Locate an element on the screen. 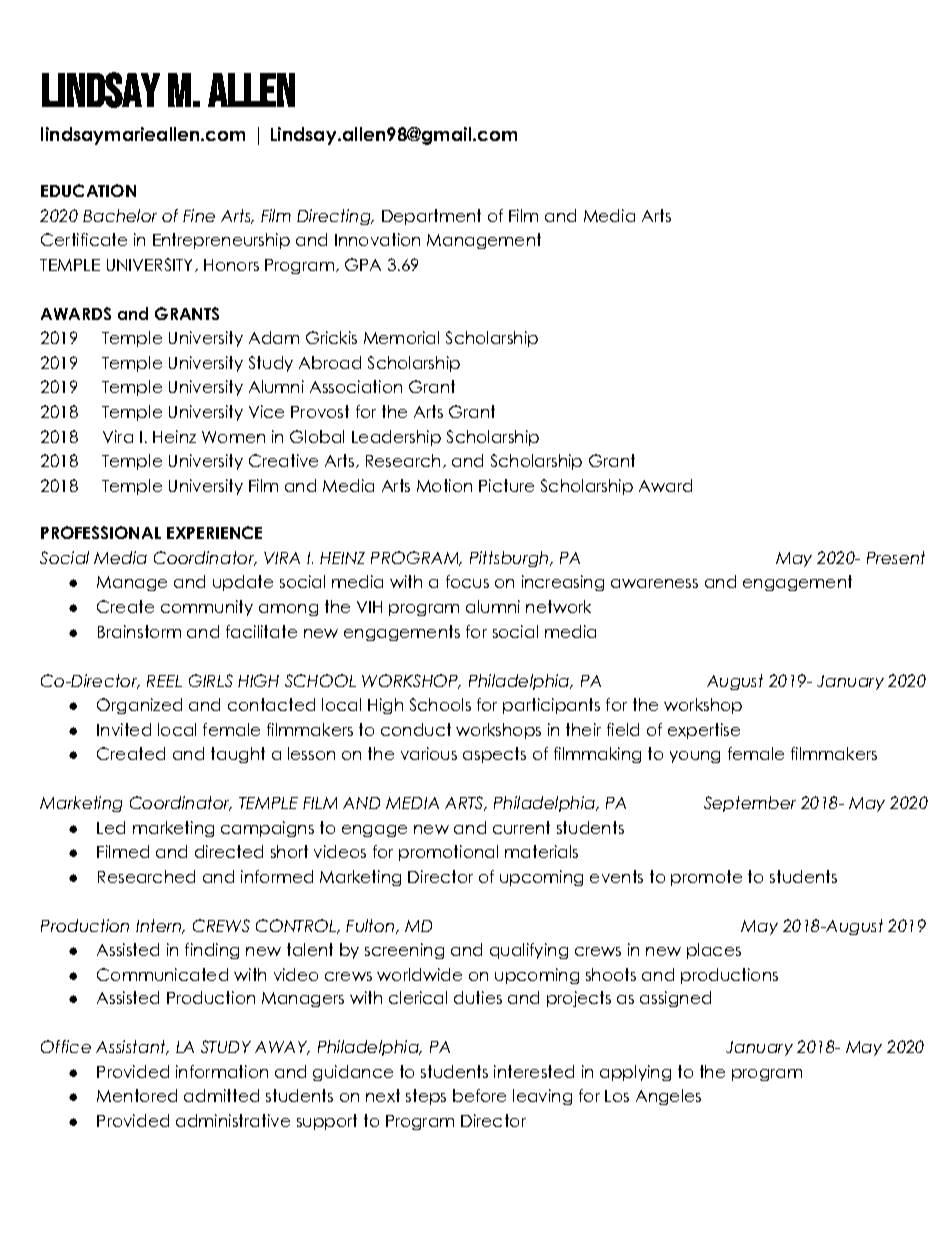  Innovation is located at coordinates (377, 239).
